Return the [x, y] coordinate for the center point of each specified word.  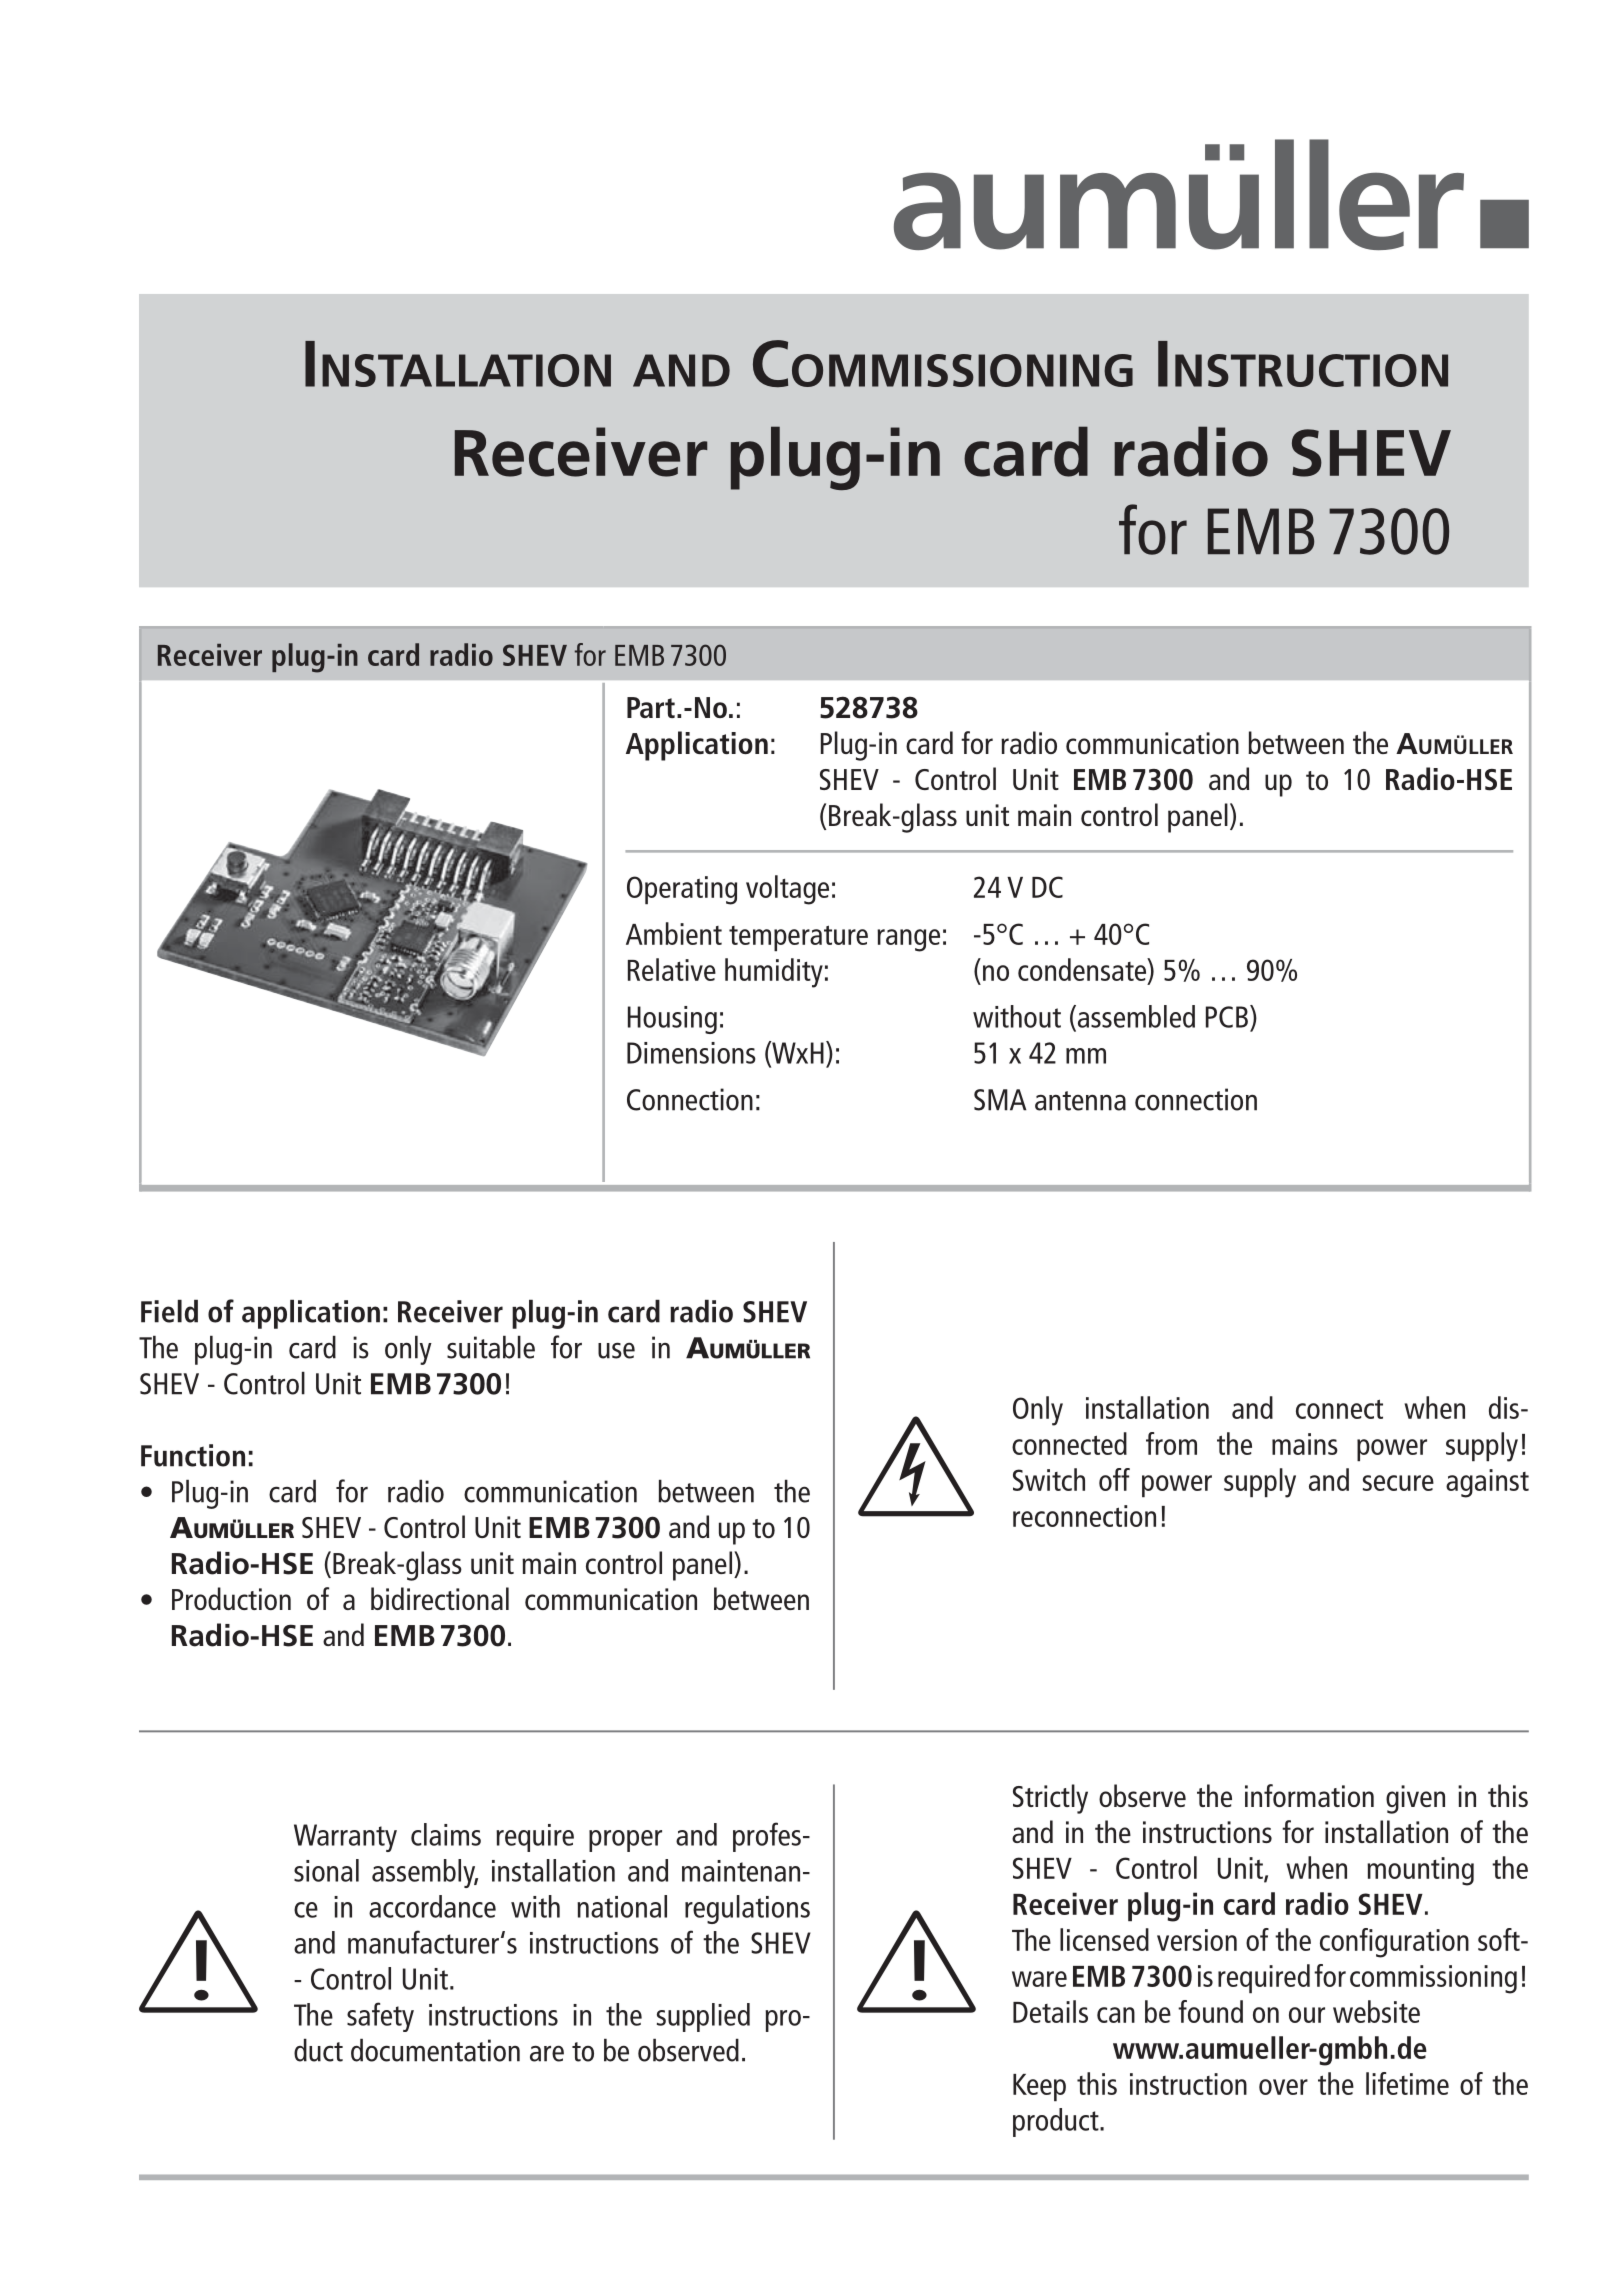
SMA [1000, 1100]
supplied [703, 2017]
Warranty [345, 1838]
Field [169, 1311]
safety [380, 2017]
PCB [1227, 1017]
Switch [1049, 1479]
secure [1398, 1483]
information [1309, 1795]
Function [193, 1455]
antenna [1080, 1101]
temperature [798, 938]
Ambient [674, 933]
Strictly [1050, 1799]
